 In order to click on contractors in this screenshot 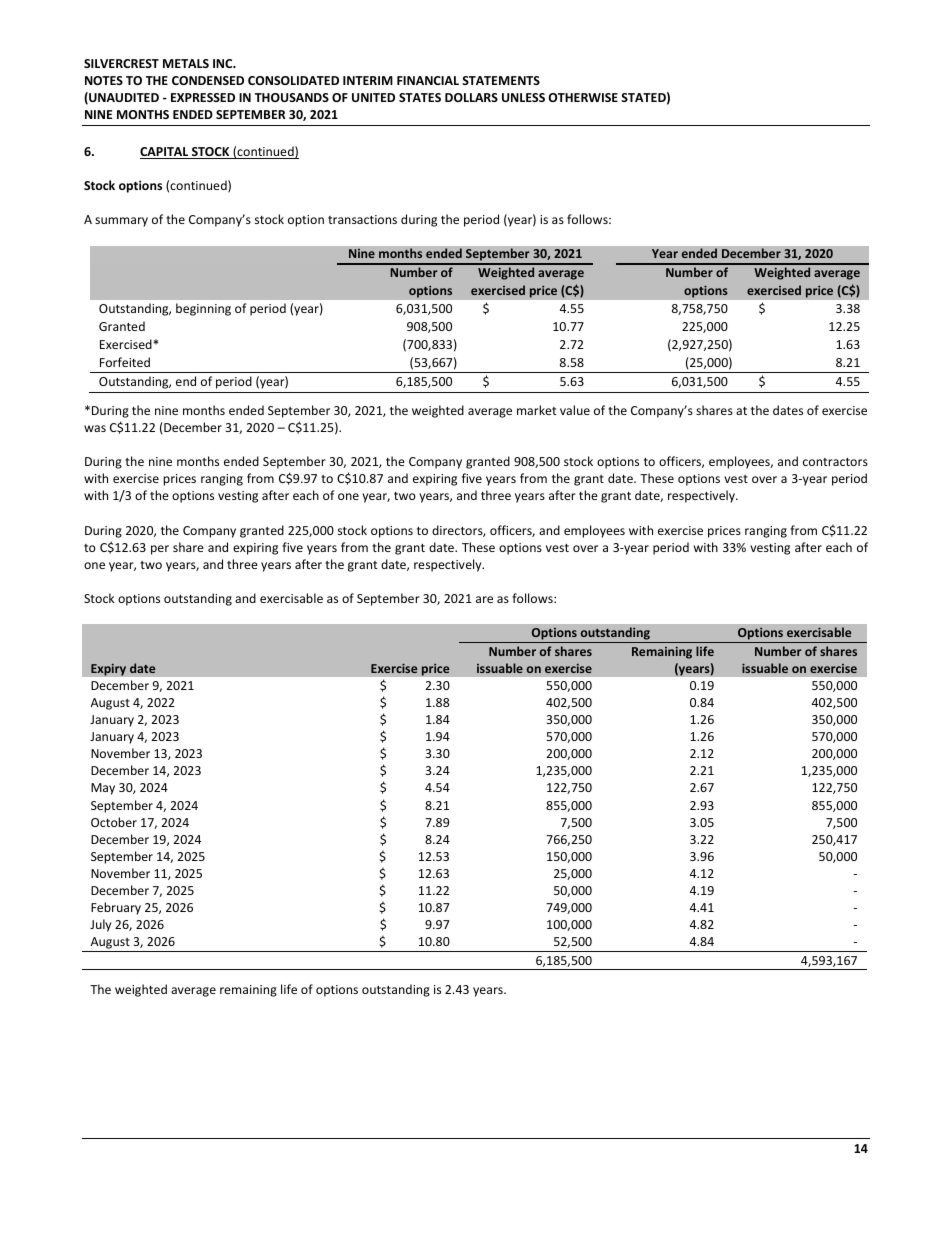, I will do `click(835, 462)`.
